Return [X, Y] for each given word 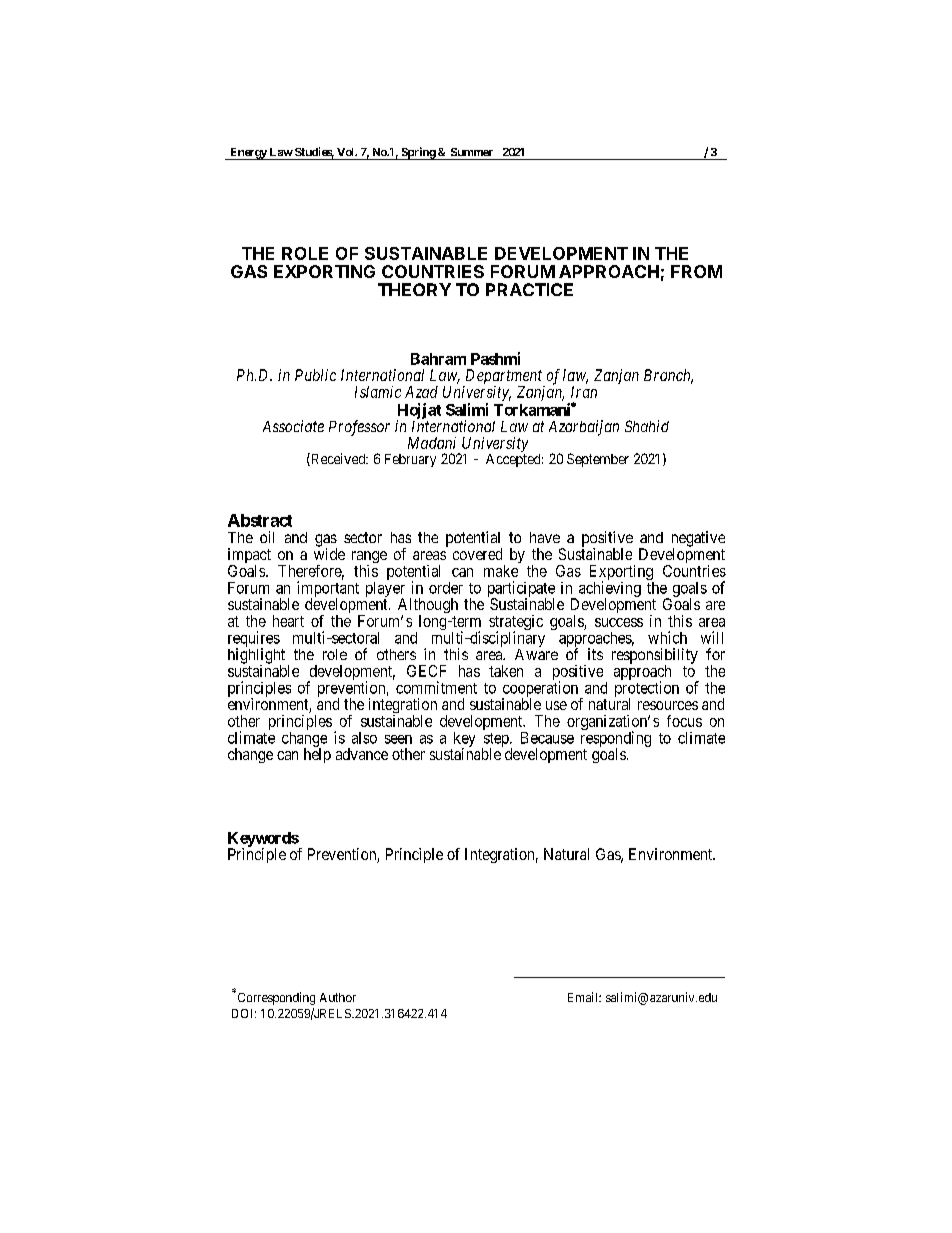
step [496, 741]
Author [338, 997]
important [328, 590]
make [501, 571]
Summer [472, 152]
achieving [610, 590]
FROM [696, 271]
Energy [248, 154]
